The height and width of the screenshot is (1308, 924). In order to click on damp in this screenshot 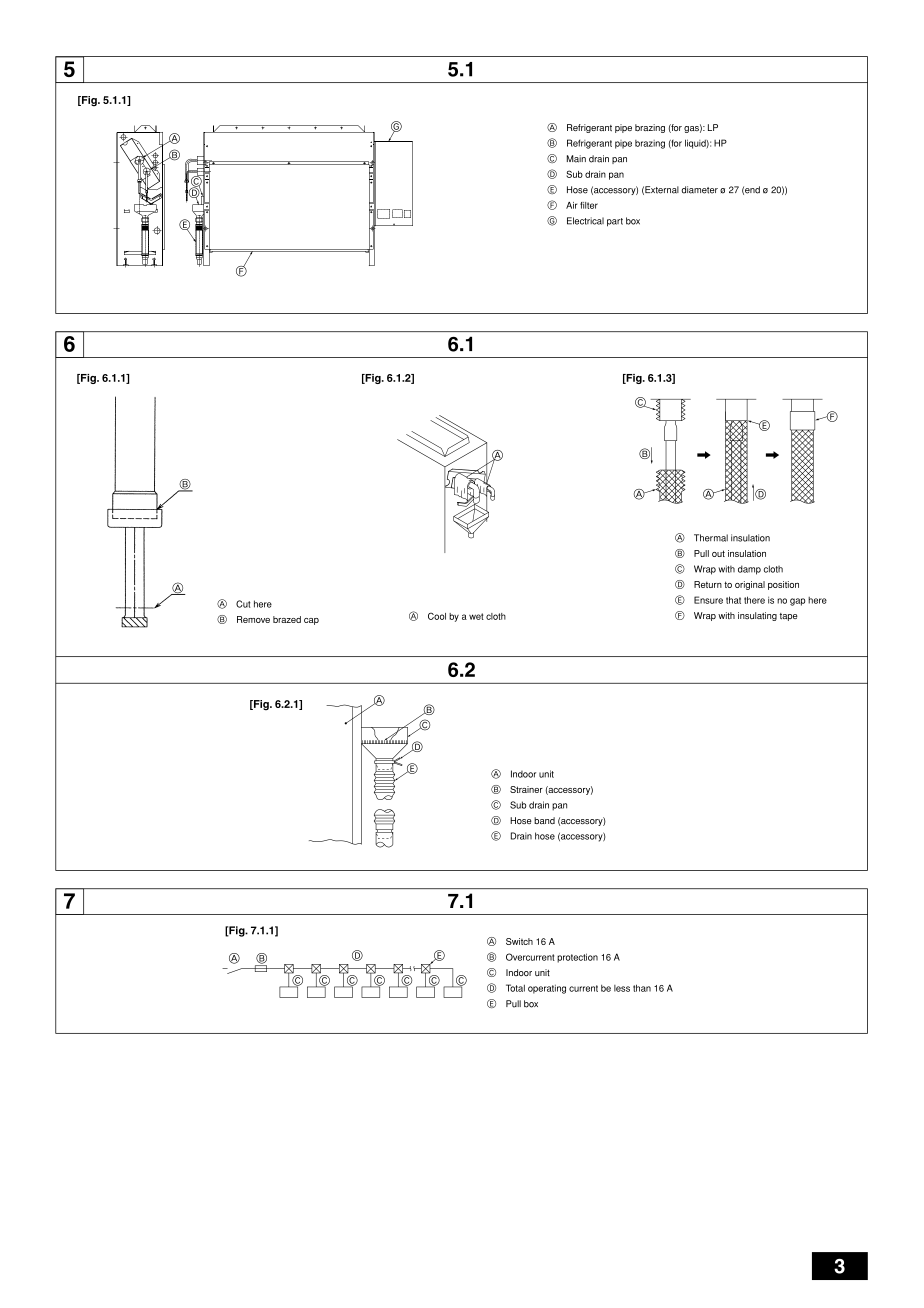, I will do `click(749, 570)`.
